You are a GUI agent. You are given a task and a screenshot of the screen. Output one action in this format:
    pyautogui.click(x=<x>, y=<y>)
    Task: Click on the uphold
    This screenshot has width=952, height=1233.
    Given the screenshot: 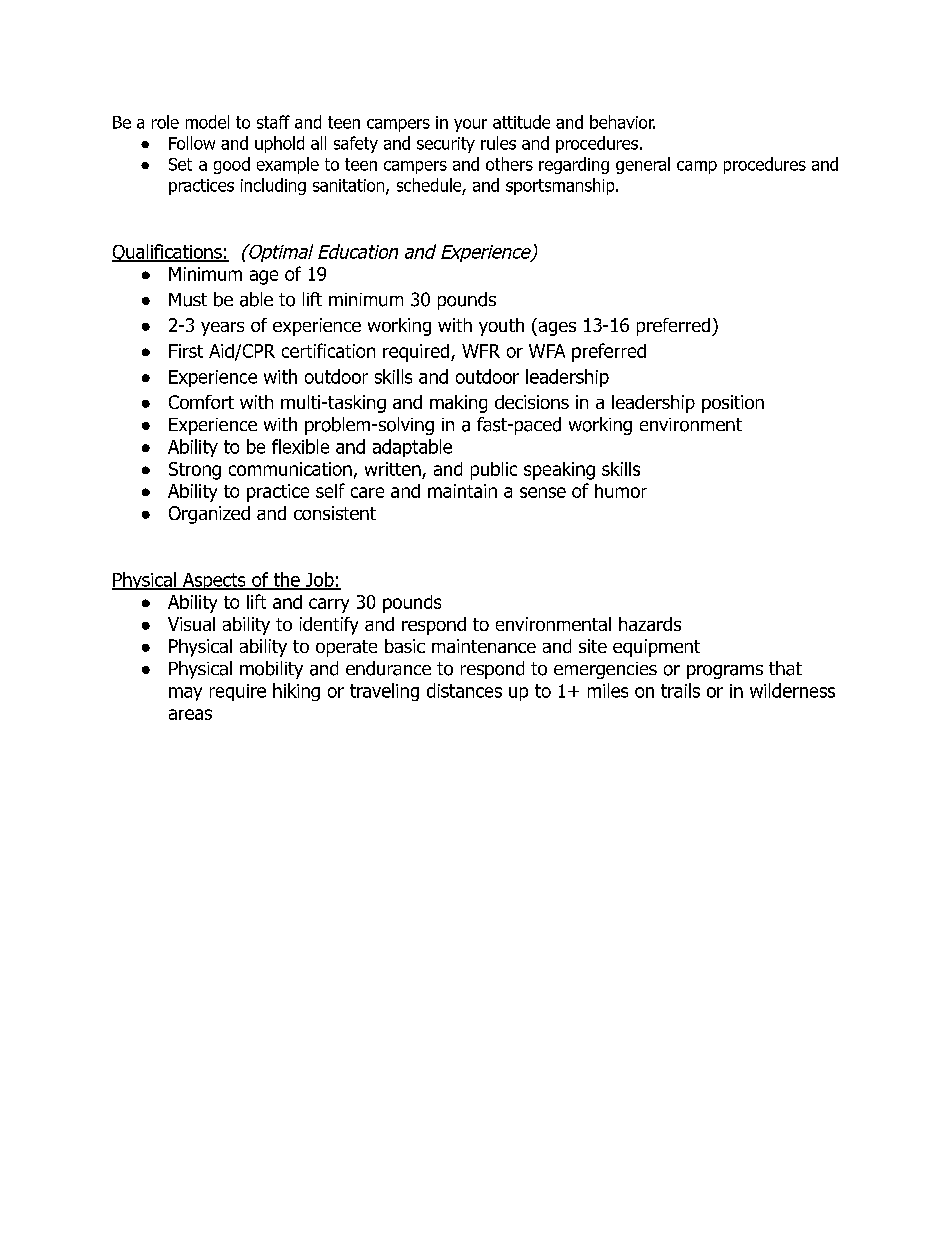 What is the action you would take?
    pyautogui.click(x=279, y=144)
